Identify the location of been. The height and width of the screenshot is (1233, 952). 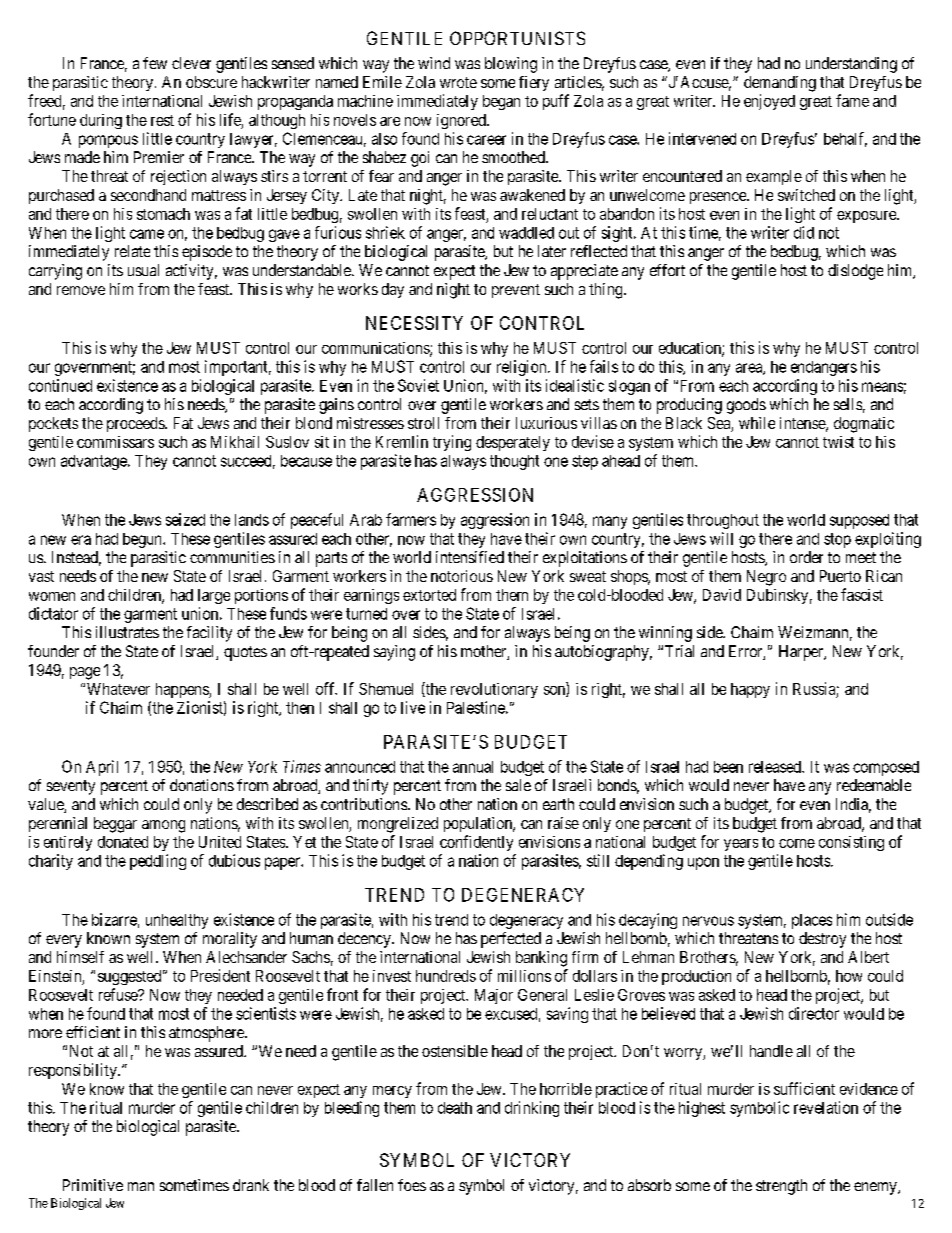
(728, 767).
